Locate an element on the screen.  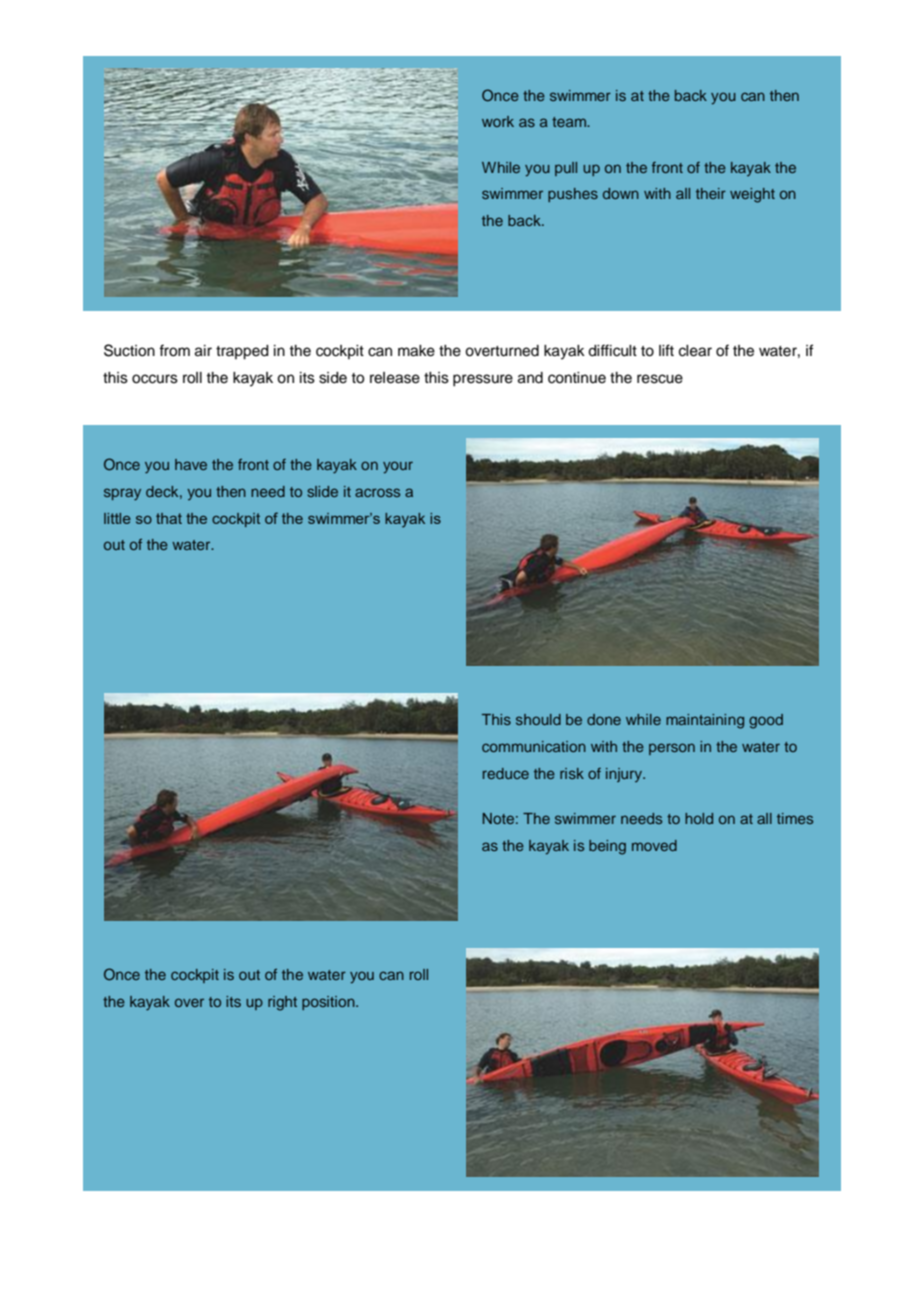
their is located at coordinates (711, 193).
